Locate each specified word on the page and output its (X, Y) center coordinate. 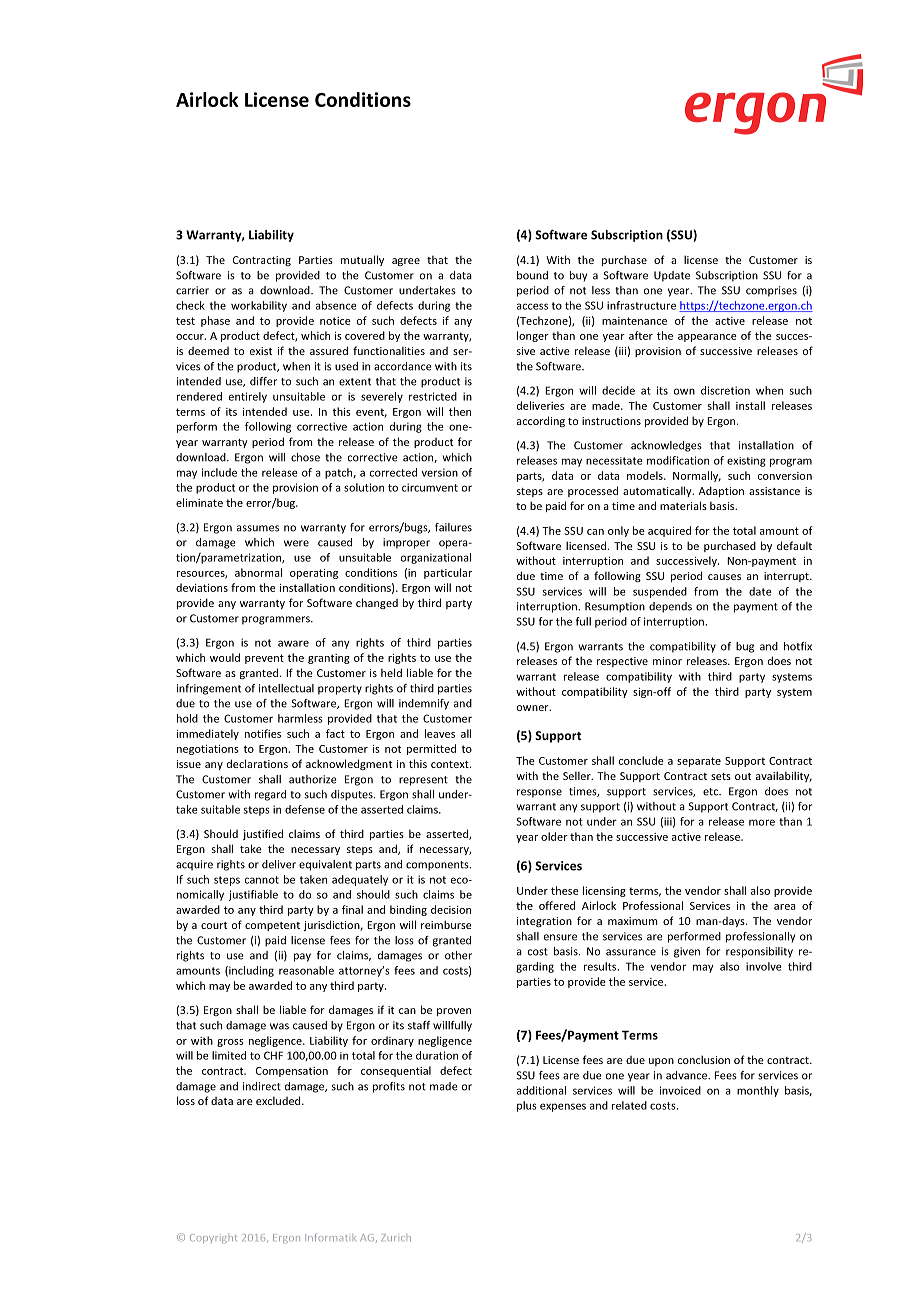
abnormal (258, 572)
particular (448, 573)
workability (259, 306)
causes (724, 577)
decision (451, 909)
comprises (771, 291)
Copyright (213, 1238)
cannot (262, 880)
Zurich (396, 1237)
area (785, 907)
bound (532, 275)
